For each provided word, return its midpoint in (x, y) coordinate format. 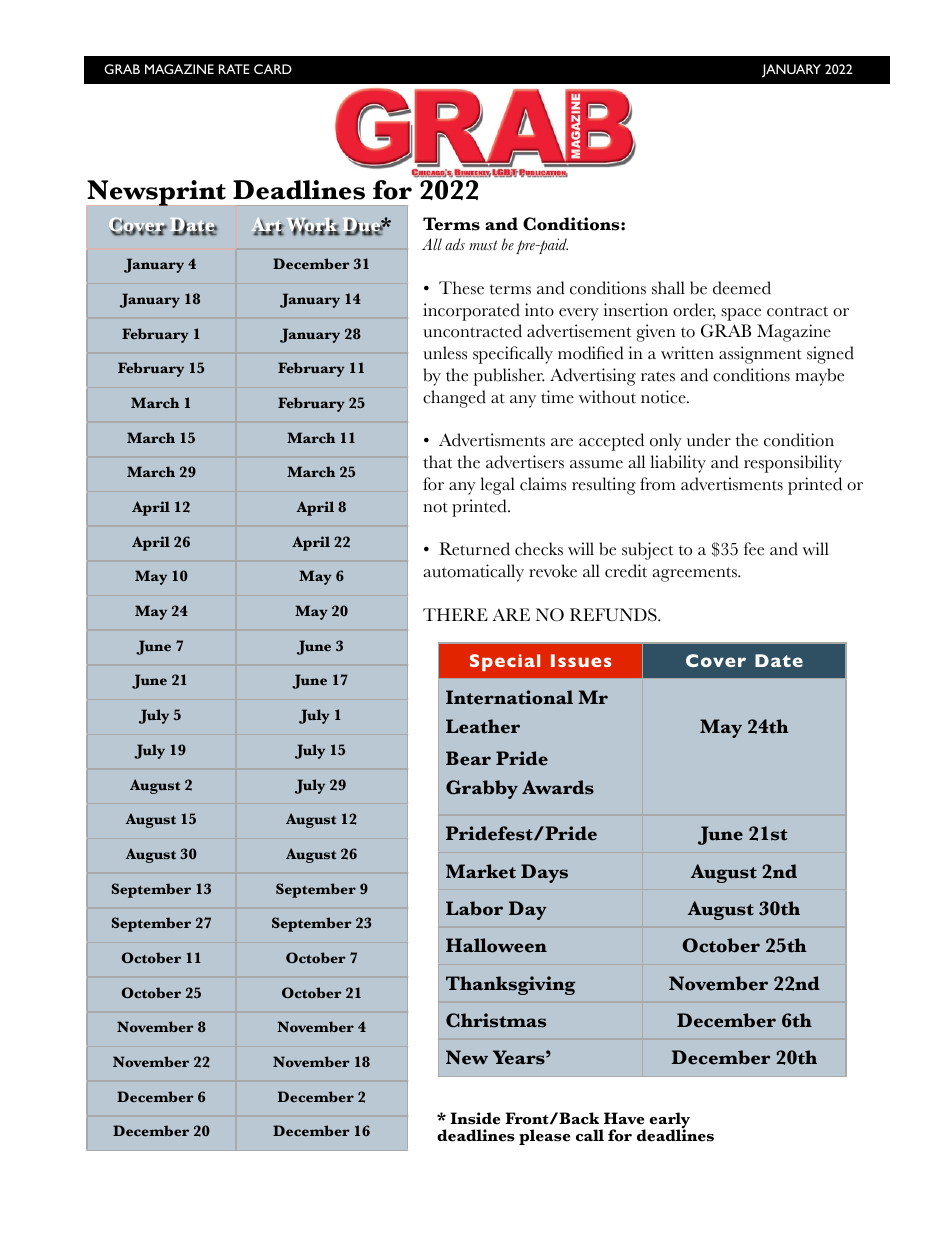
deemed (742, 288)
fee (754, 549)
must (483, 245)
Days (544, 873)
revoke (553, 571)
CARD (273, 69)
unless (445, 353)
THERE (455, 614)
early (669, 1121)
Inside (475, 1118)
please (545, 1137)
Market (481, 871)
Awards (558, 787)
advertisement (579, 331)
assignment (760, 355)
